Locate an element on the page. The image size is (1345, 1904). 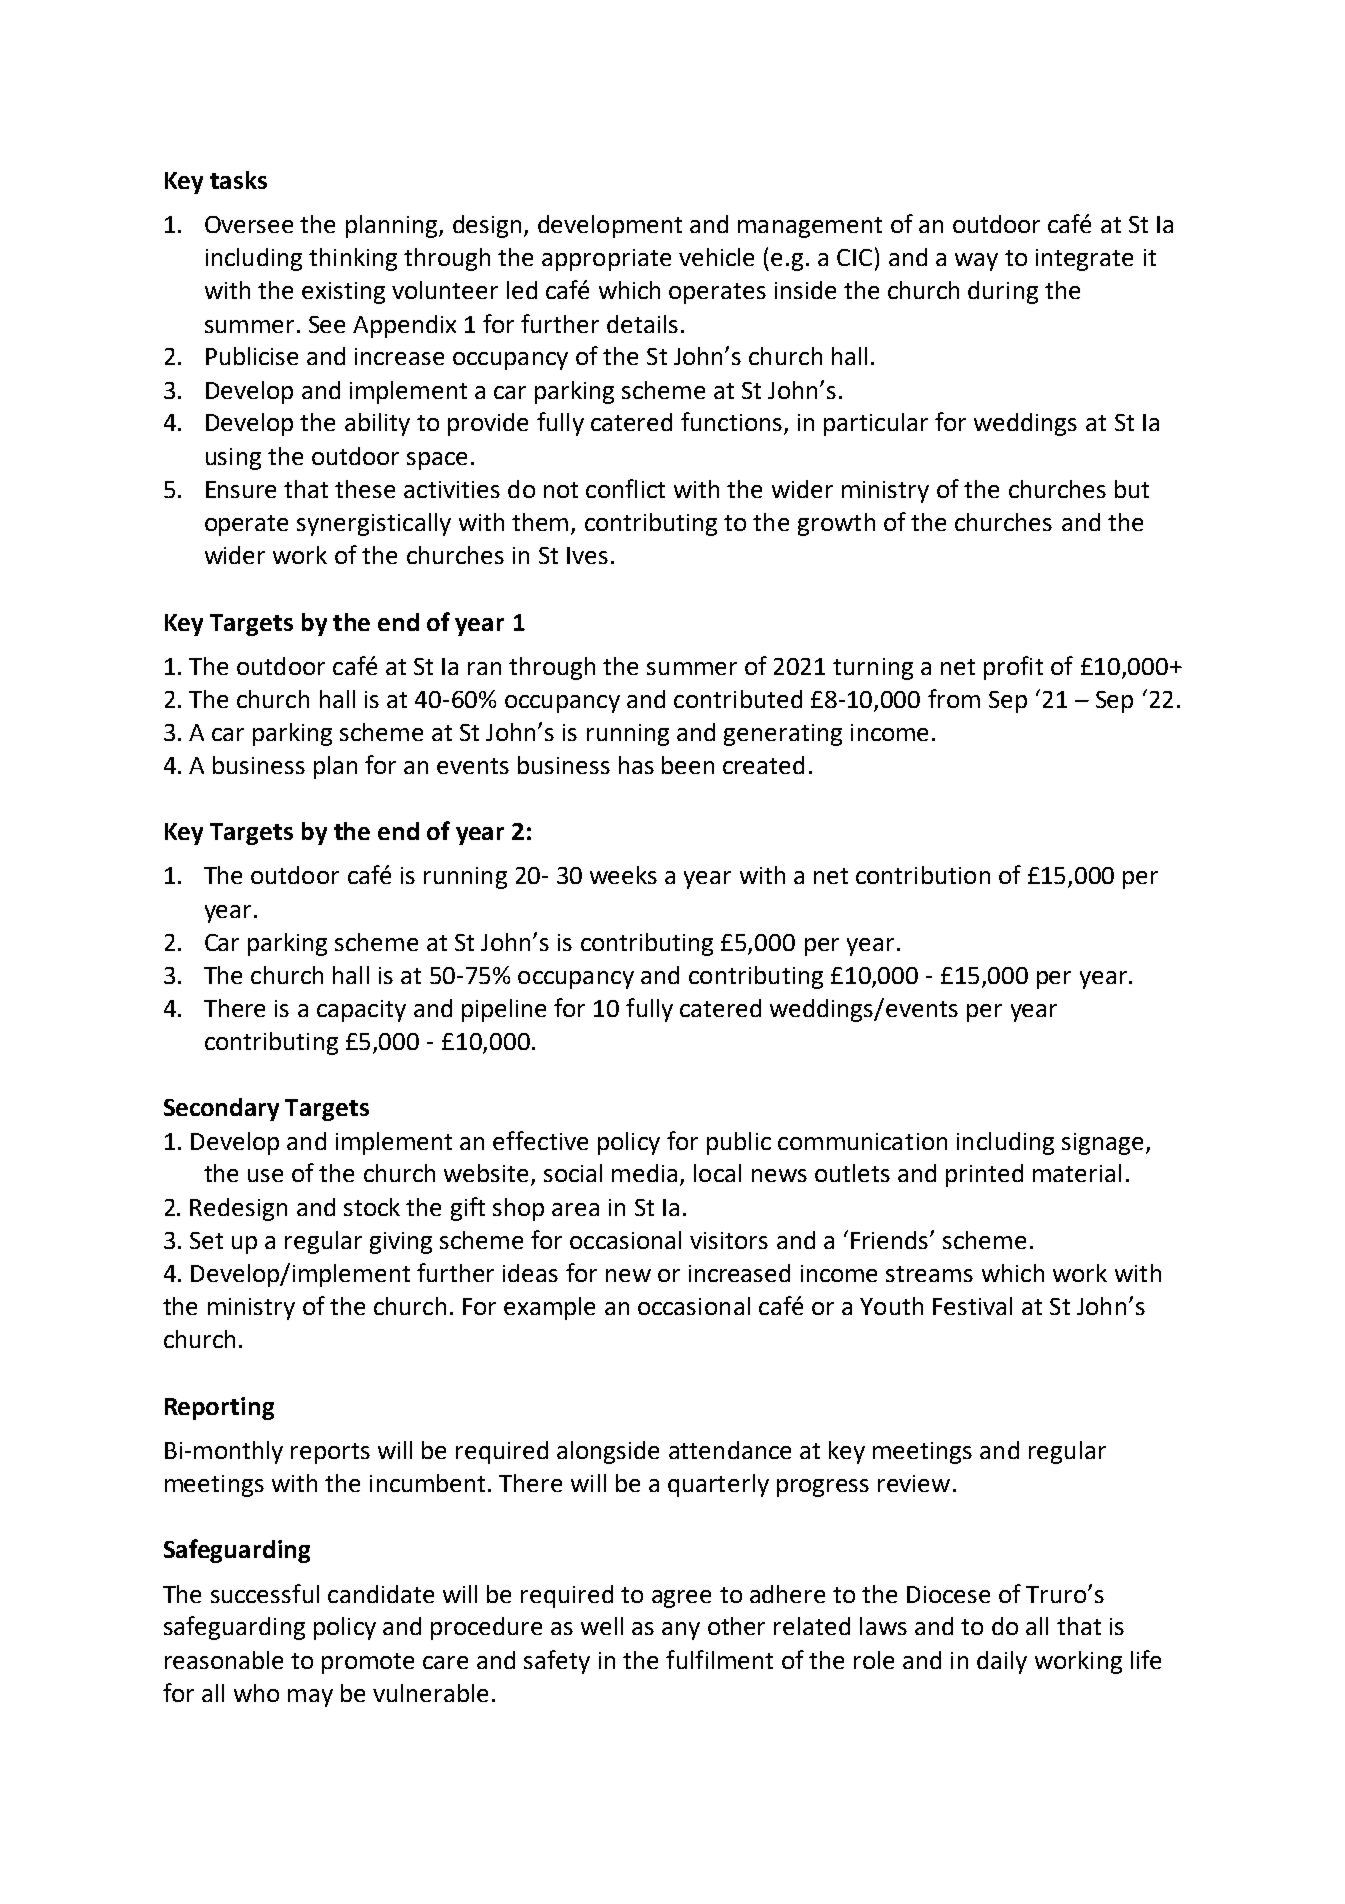
use is located at coordinates (265, 1175).
